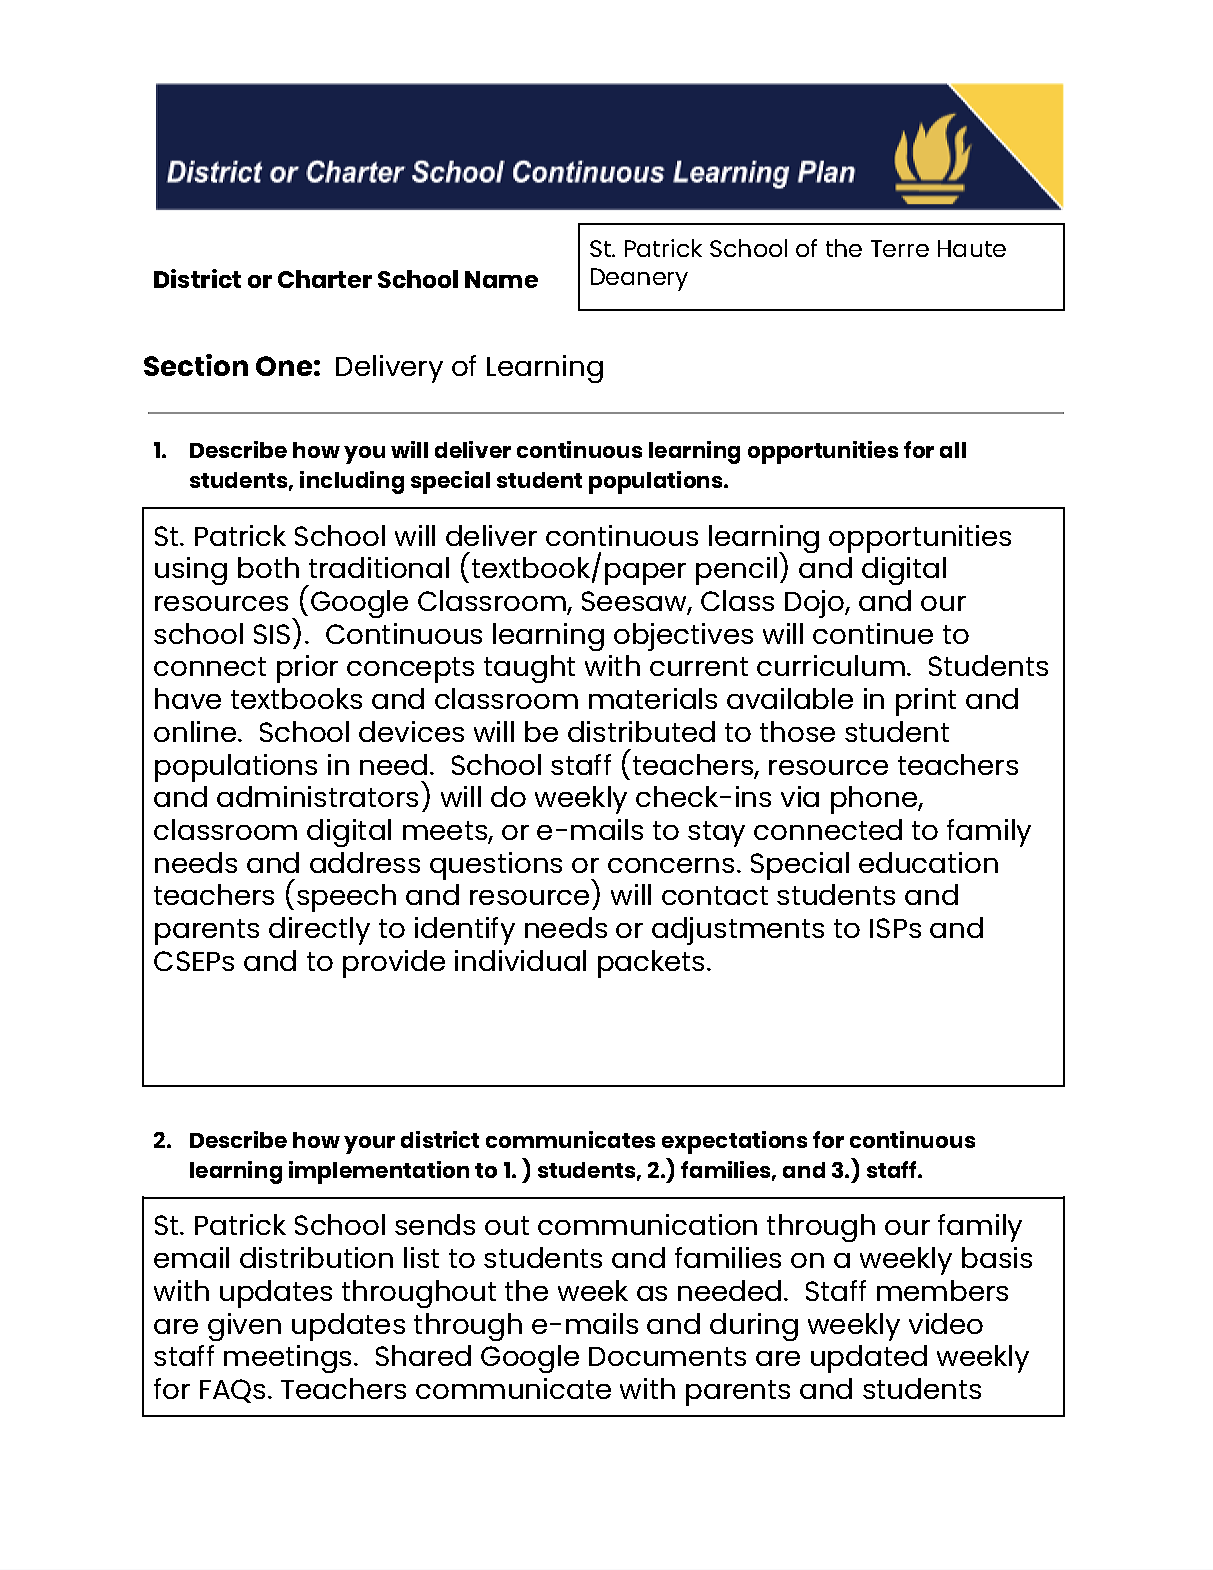 The image size is (1213, 1570). Describe the element at coordinates (873, 633) in the page. I see `continue` at that location.
